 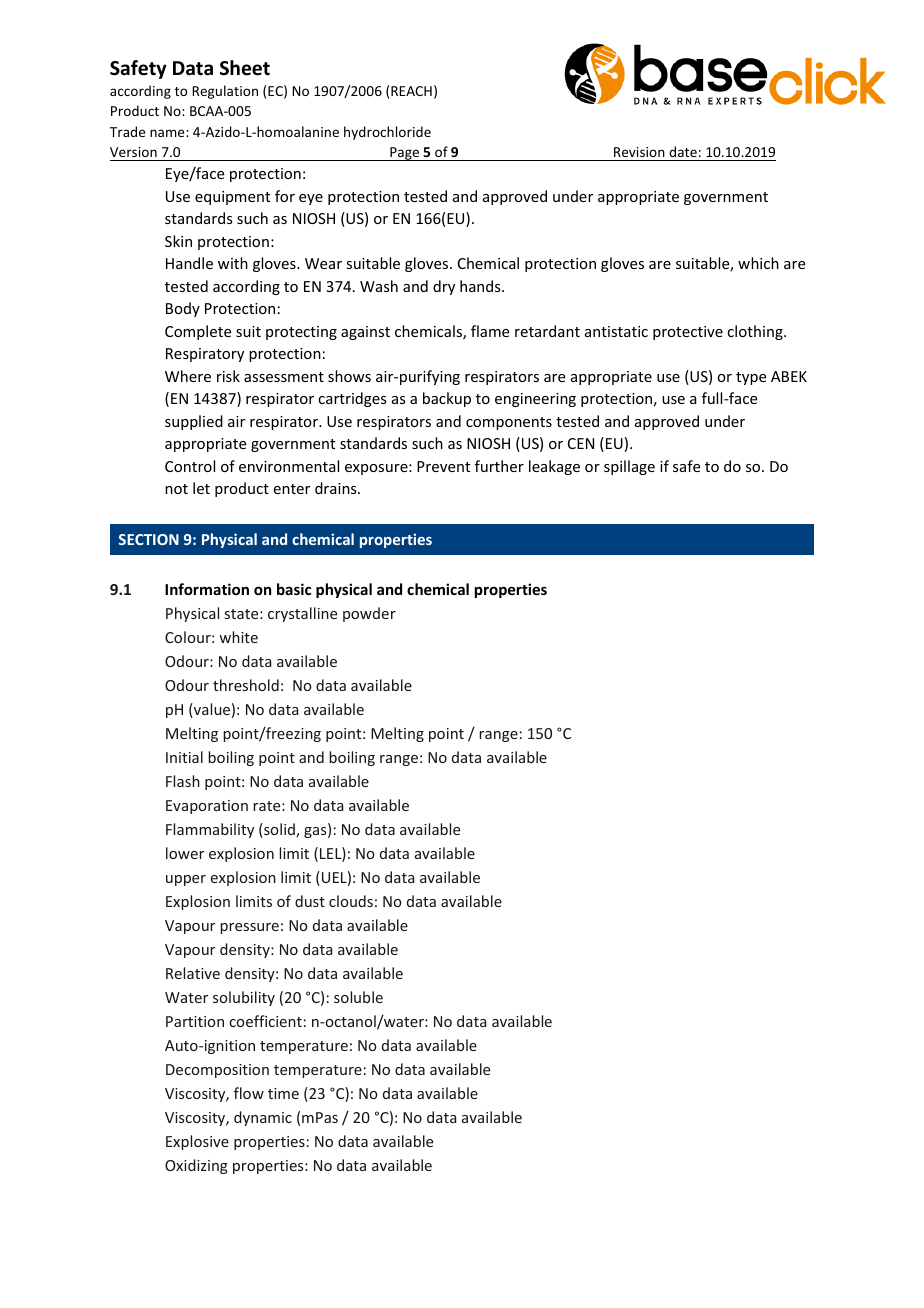 I want to click on date, so click(x=683, y=153).
